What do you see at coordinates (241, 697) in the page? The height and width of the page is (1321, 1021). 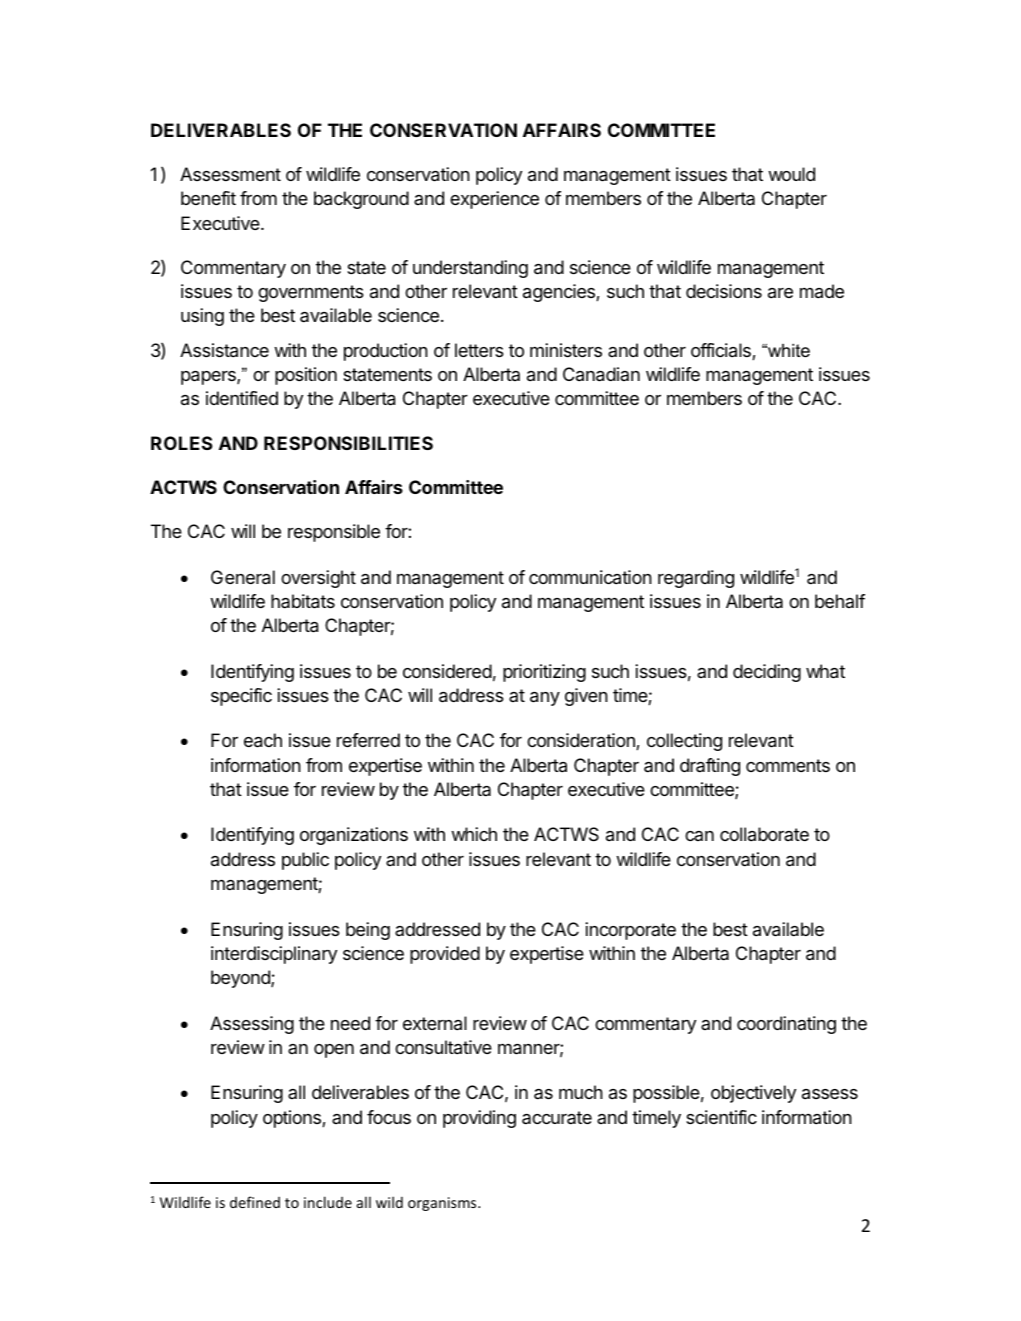 I see `specific` at bounding box center [241, 697].
